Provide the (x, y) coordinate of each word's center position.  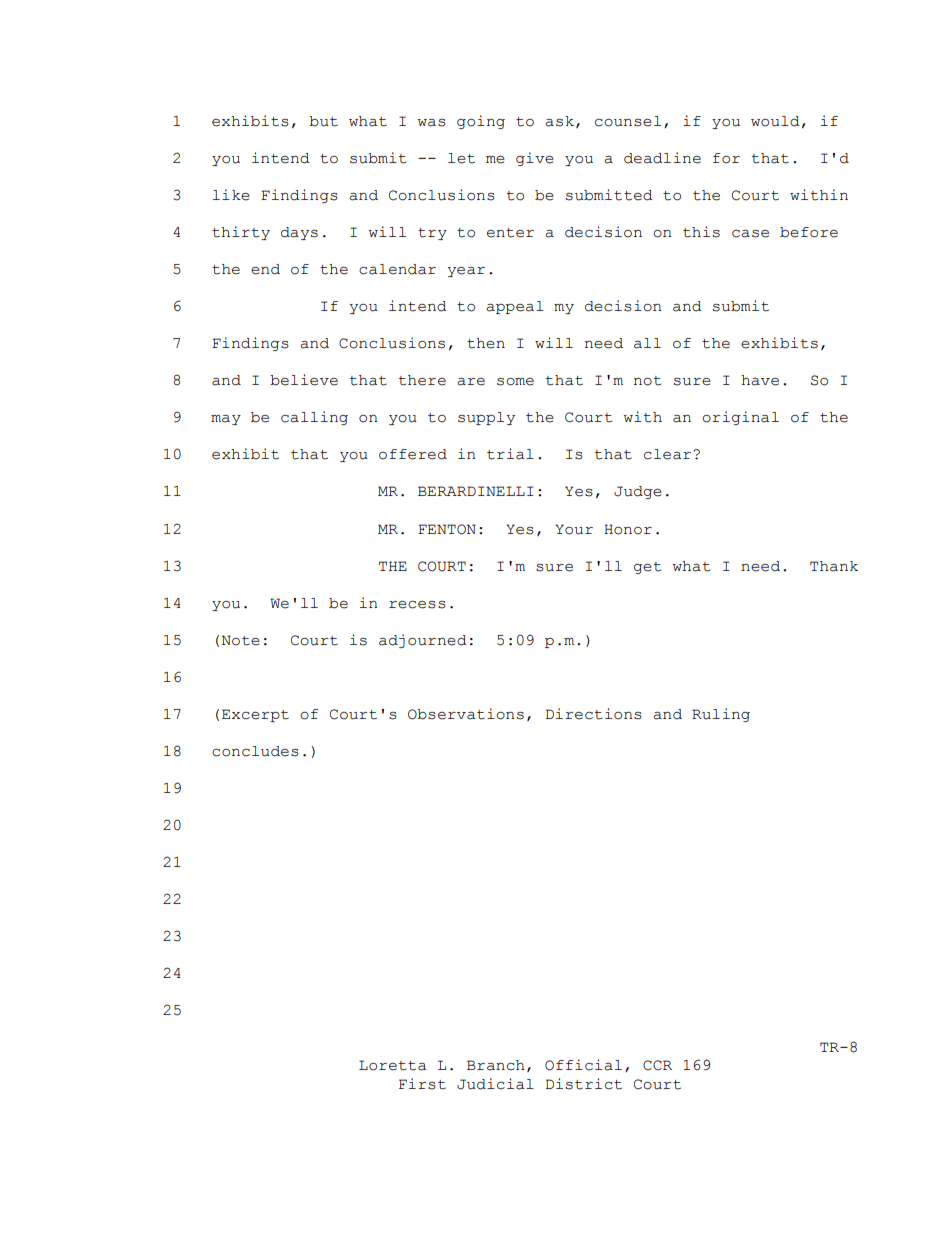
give (535, 159)
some (515, 382)
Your (574, 529)
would (775, 121)
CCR (657, 1065)
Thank (834, 566)
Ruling (721, 715)
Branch (496, 1065)
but (323, 121)
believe (304, 380)
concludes (255, 751)
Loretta (393, 1065)
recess (417, 605)
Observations (466, 714)
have (760, 380)
